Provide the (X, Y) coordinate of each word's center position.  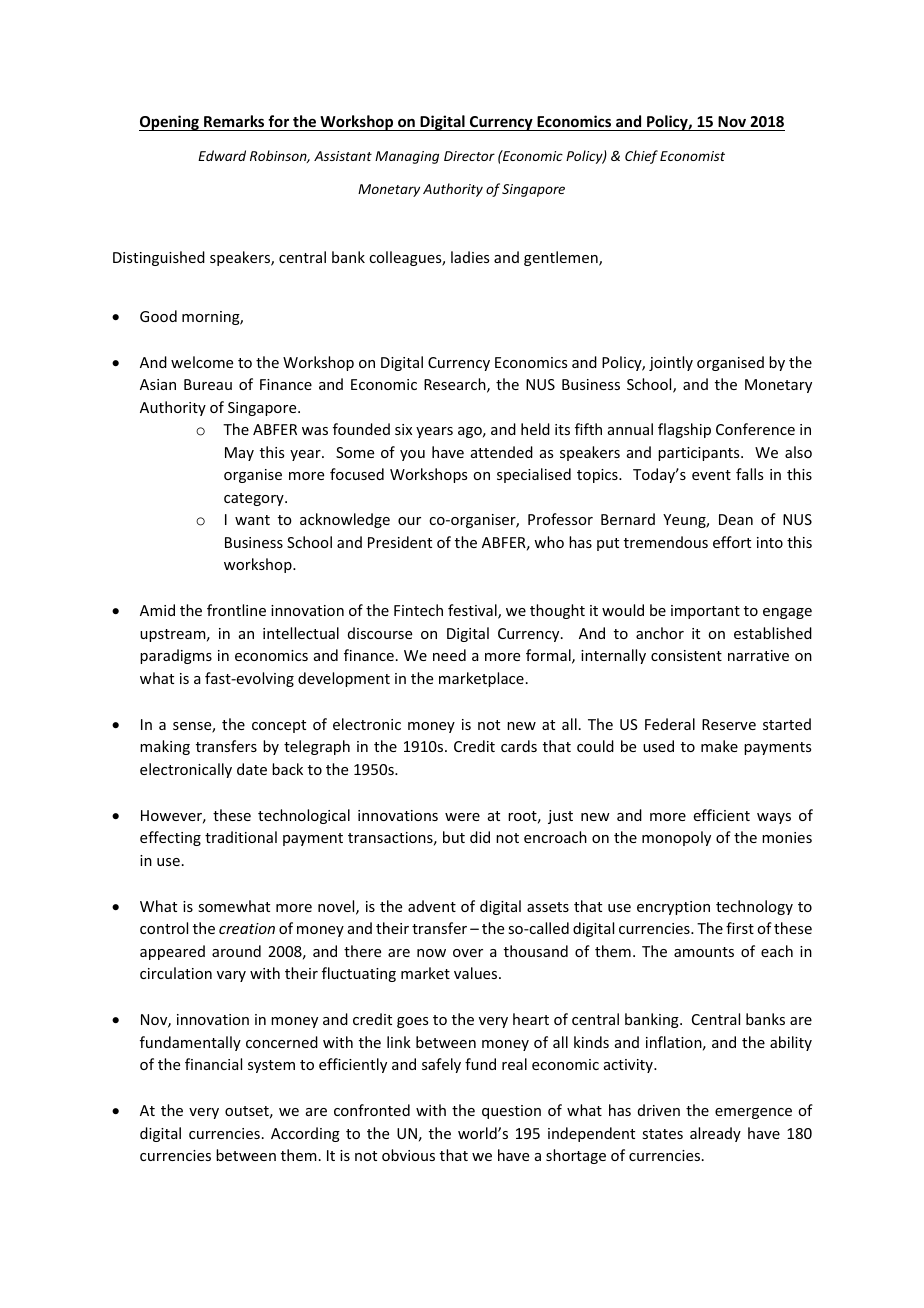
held (535, 429)
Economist (692, 156)
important (705, 612)
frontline (236, 610)
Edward (222, 155)
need (449, 655)
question (511, 1112)
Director (469, 156)
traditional (241, 837)
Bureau (208, 384)
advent (432, 906)
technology (754, 907)
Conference (755, 429)
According (305, 1134)
